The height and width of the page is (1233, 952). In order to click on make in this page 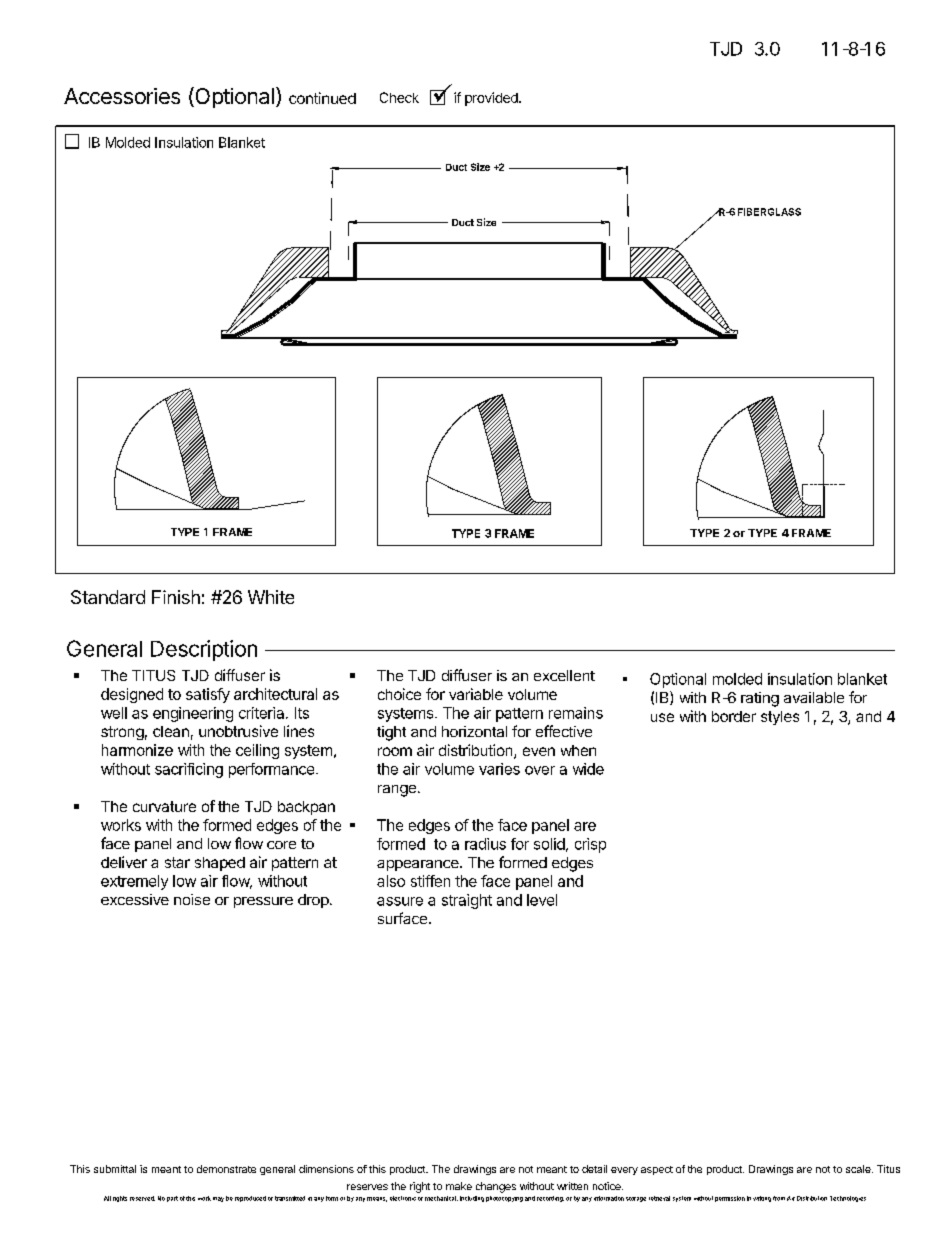, I will do `click(459, 1186)`.
